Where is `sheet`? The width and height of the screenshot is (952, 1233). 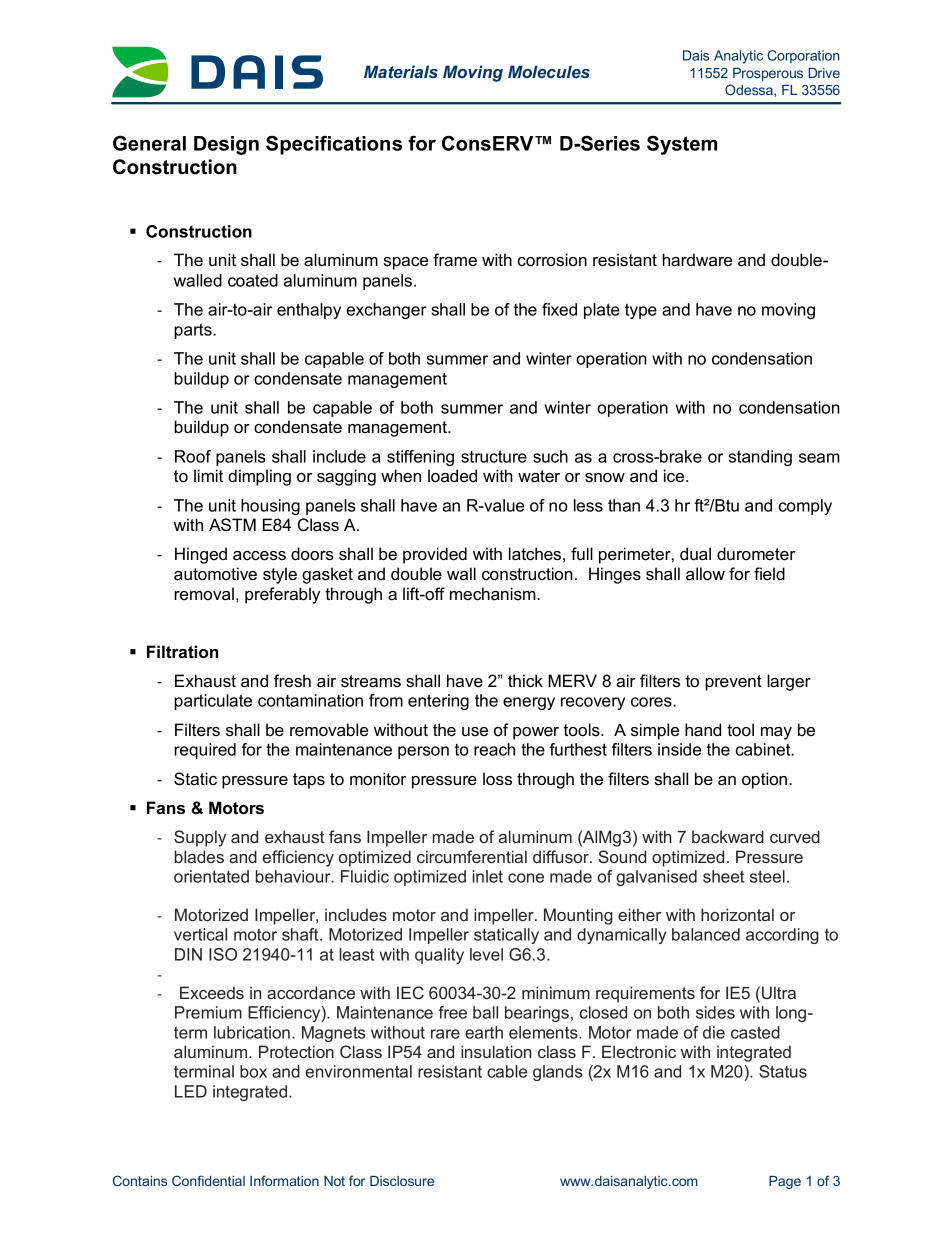
sheet is located at coordinates (723, 876).
